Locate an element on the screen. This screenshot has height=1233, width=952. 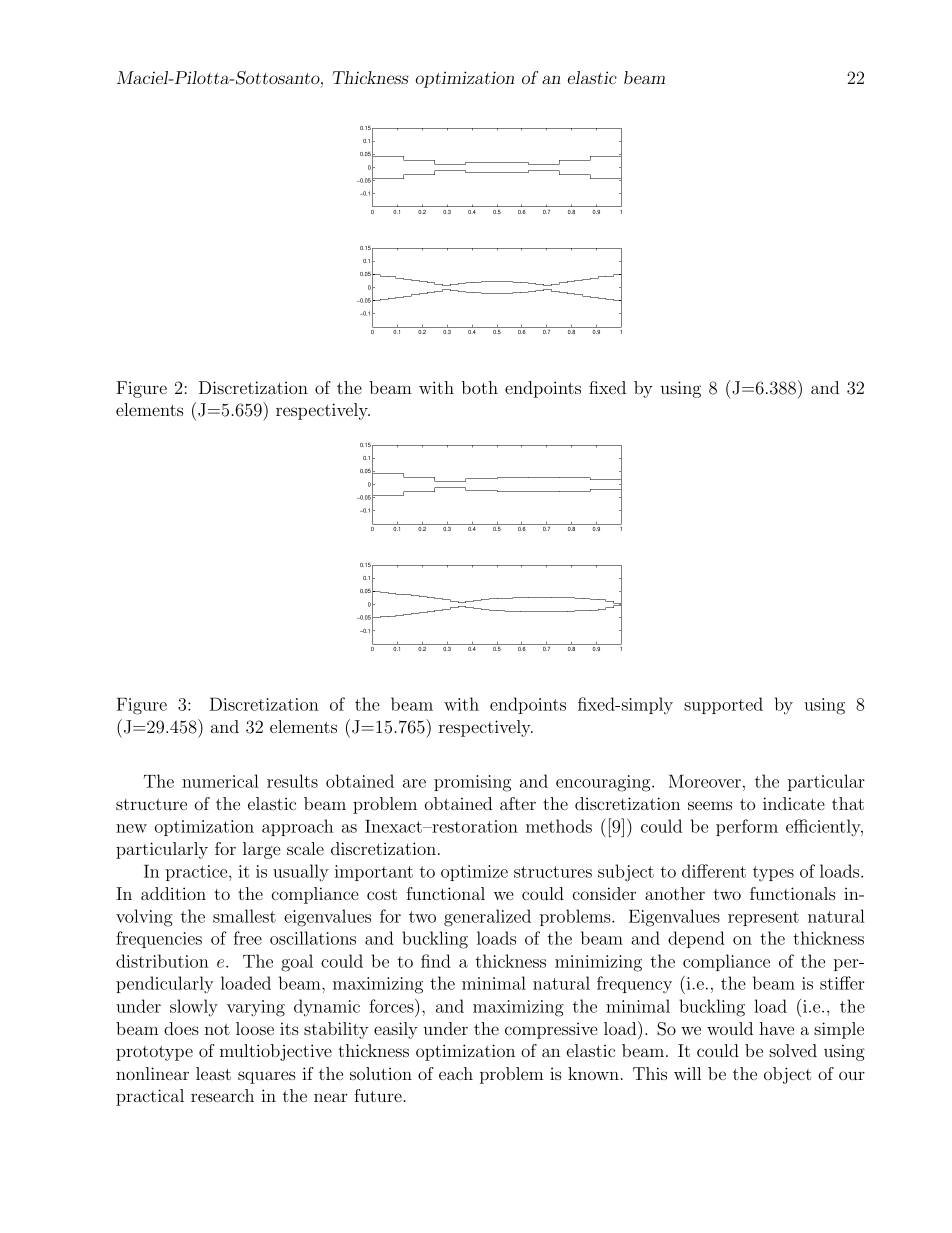
indicate is located at coordinates (794, 803).
